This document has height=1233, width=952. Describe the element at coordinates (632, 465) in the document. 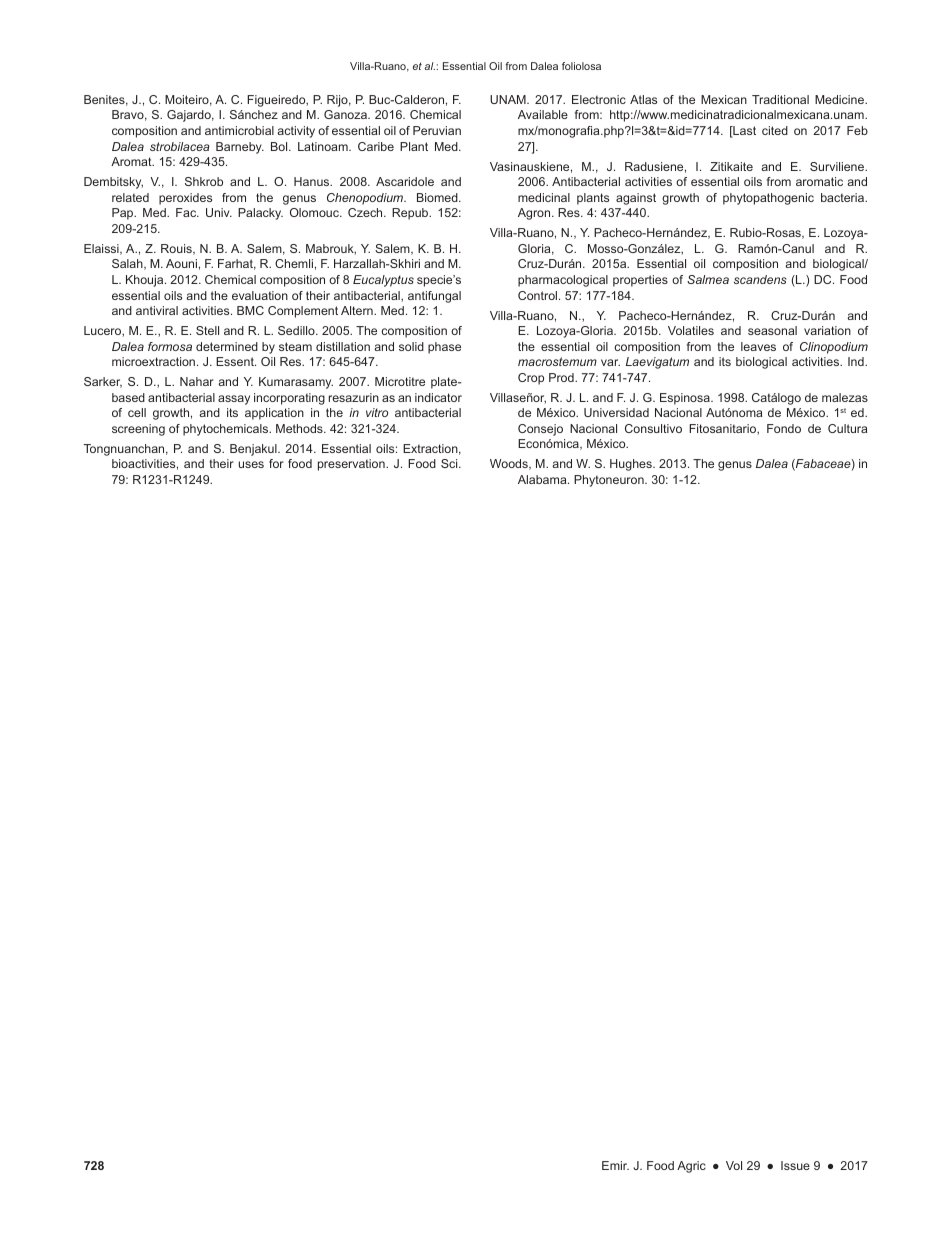

I see `Hughes` at that location.
